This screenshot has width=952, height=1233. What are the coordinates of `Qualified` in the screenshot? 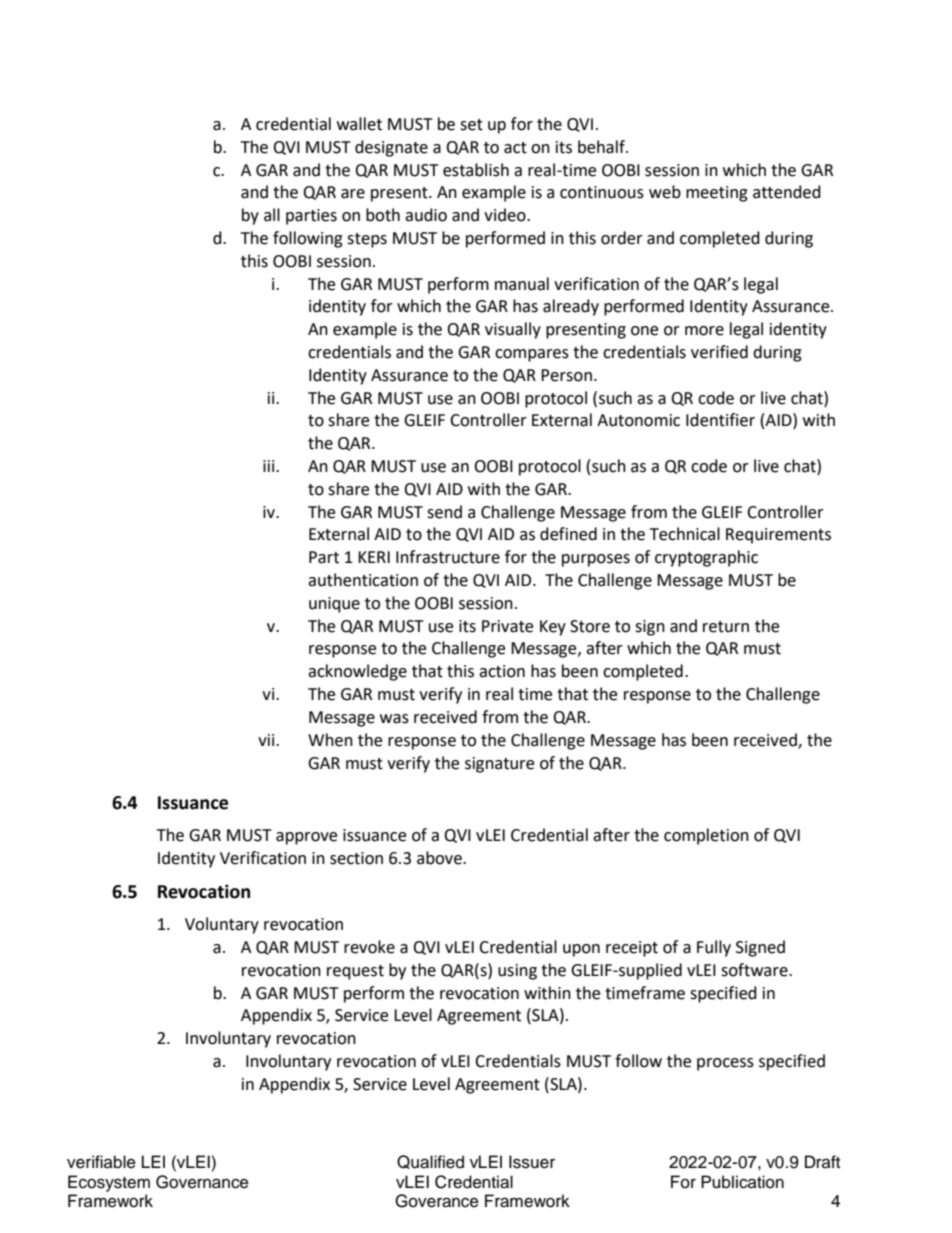 It's located at (430, 1162).
